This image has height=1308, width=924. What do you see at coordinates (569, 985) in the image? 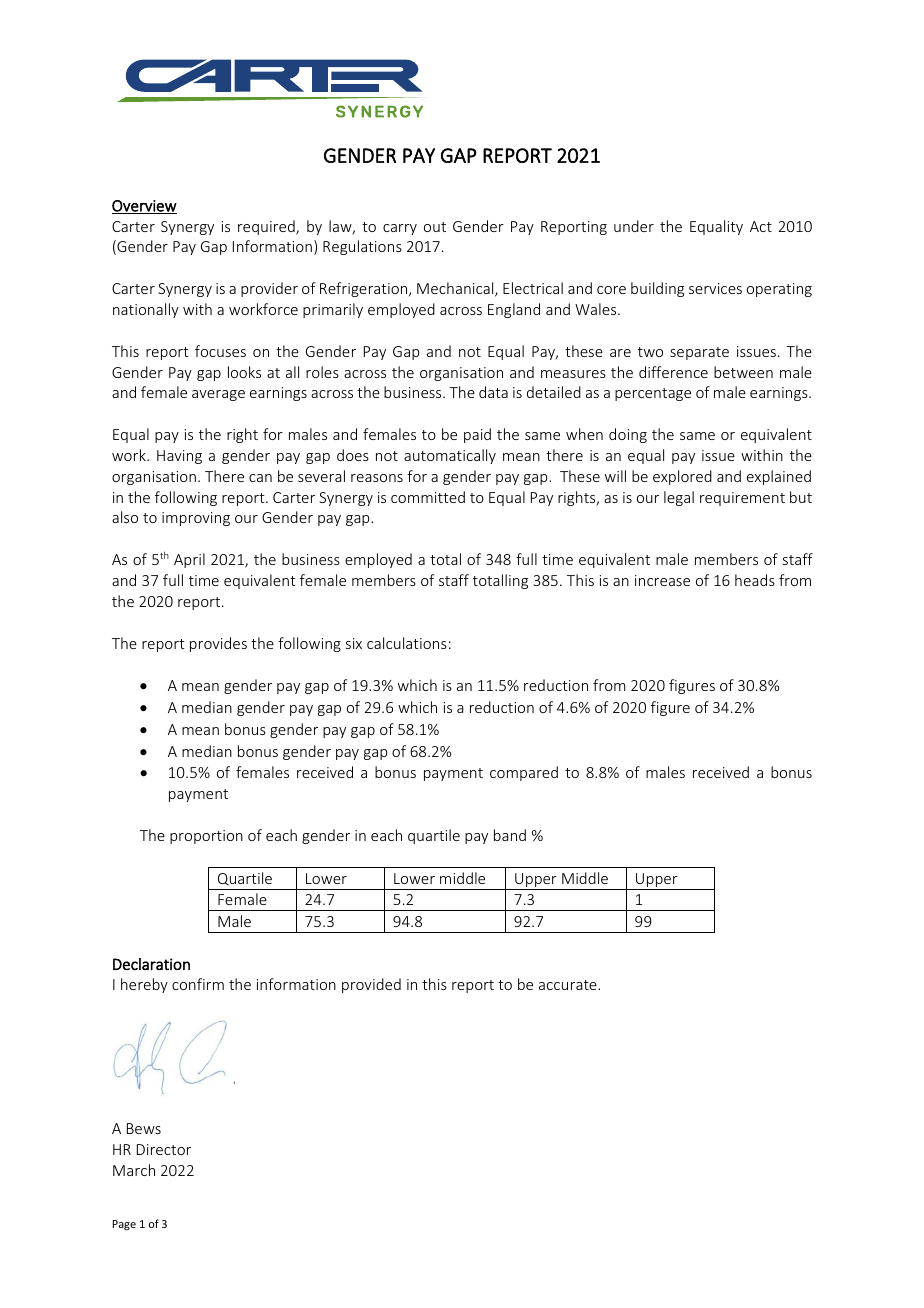
I see `accurate` at bounding box center [569, 985].
